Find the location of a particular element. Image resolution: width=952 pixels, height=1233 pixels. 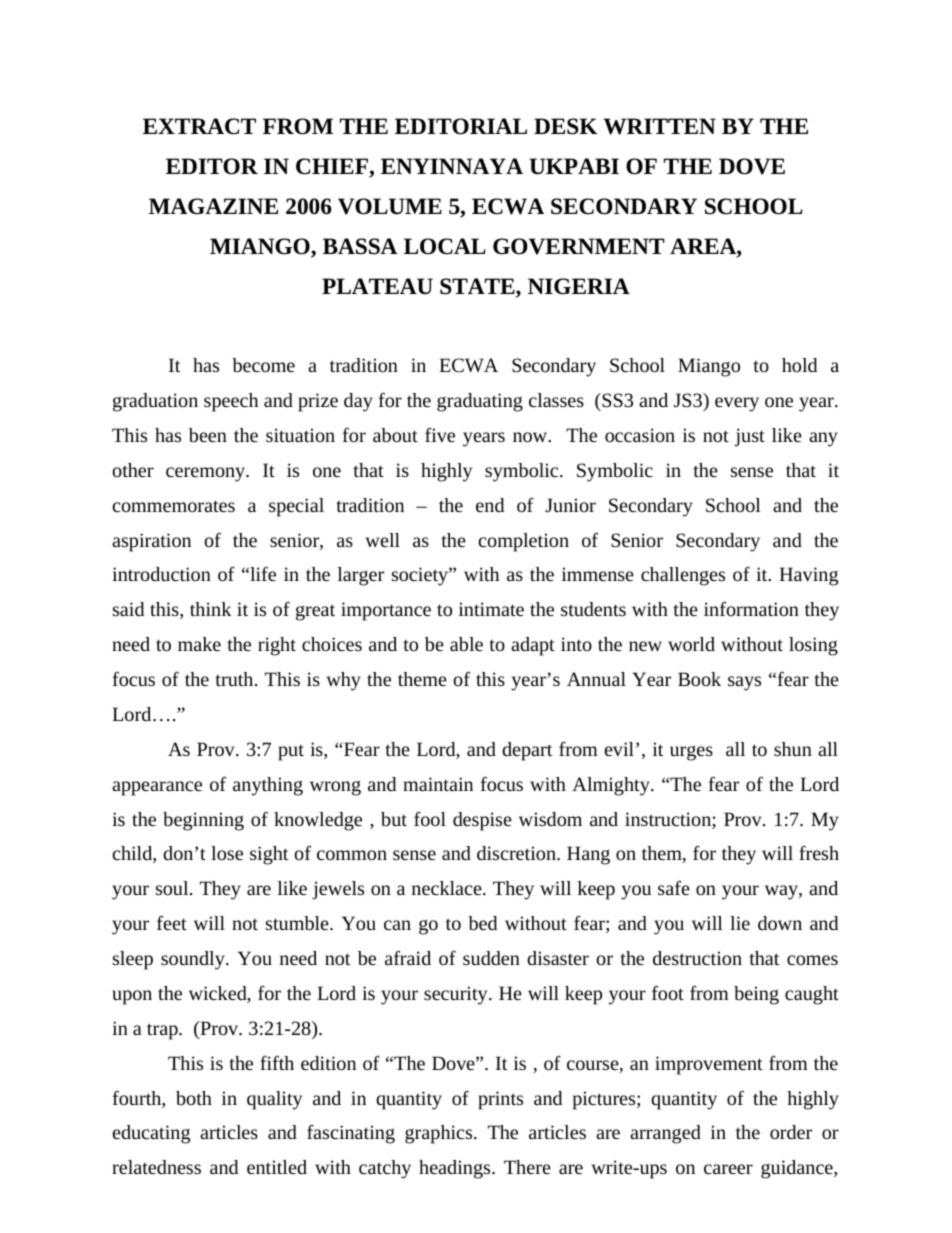

DESK is located at coordinates (565, 126).
